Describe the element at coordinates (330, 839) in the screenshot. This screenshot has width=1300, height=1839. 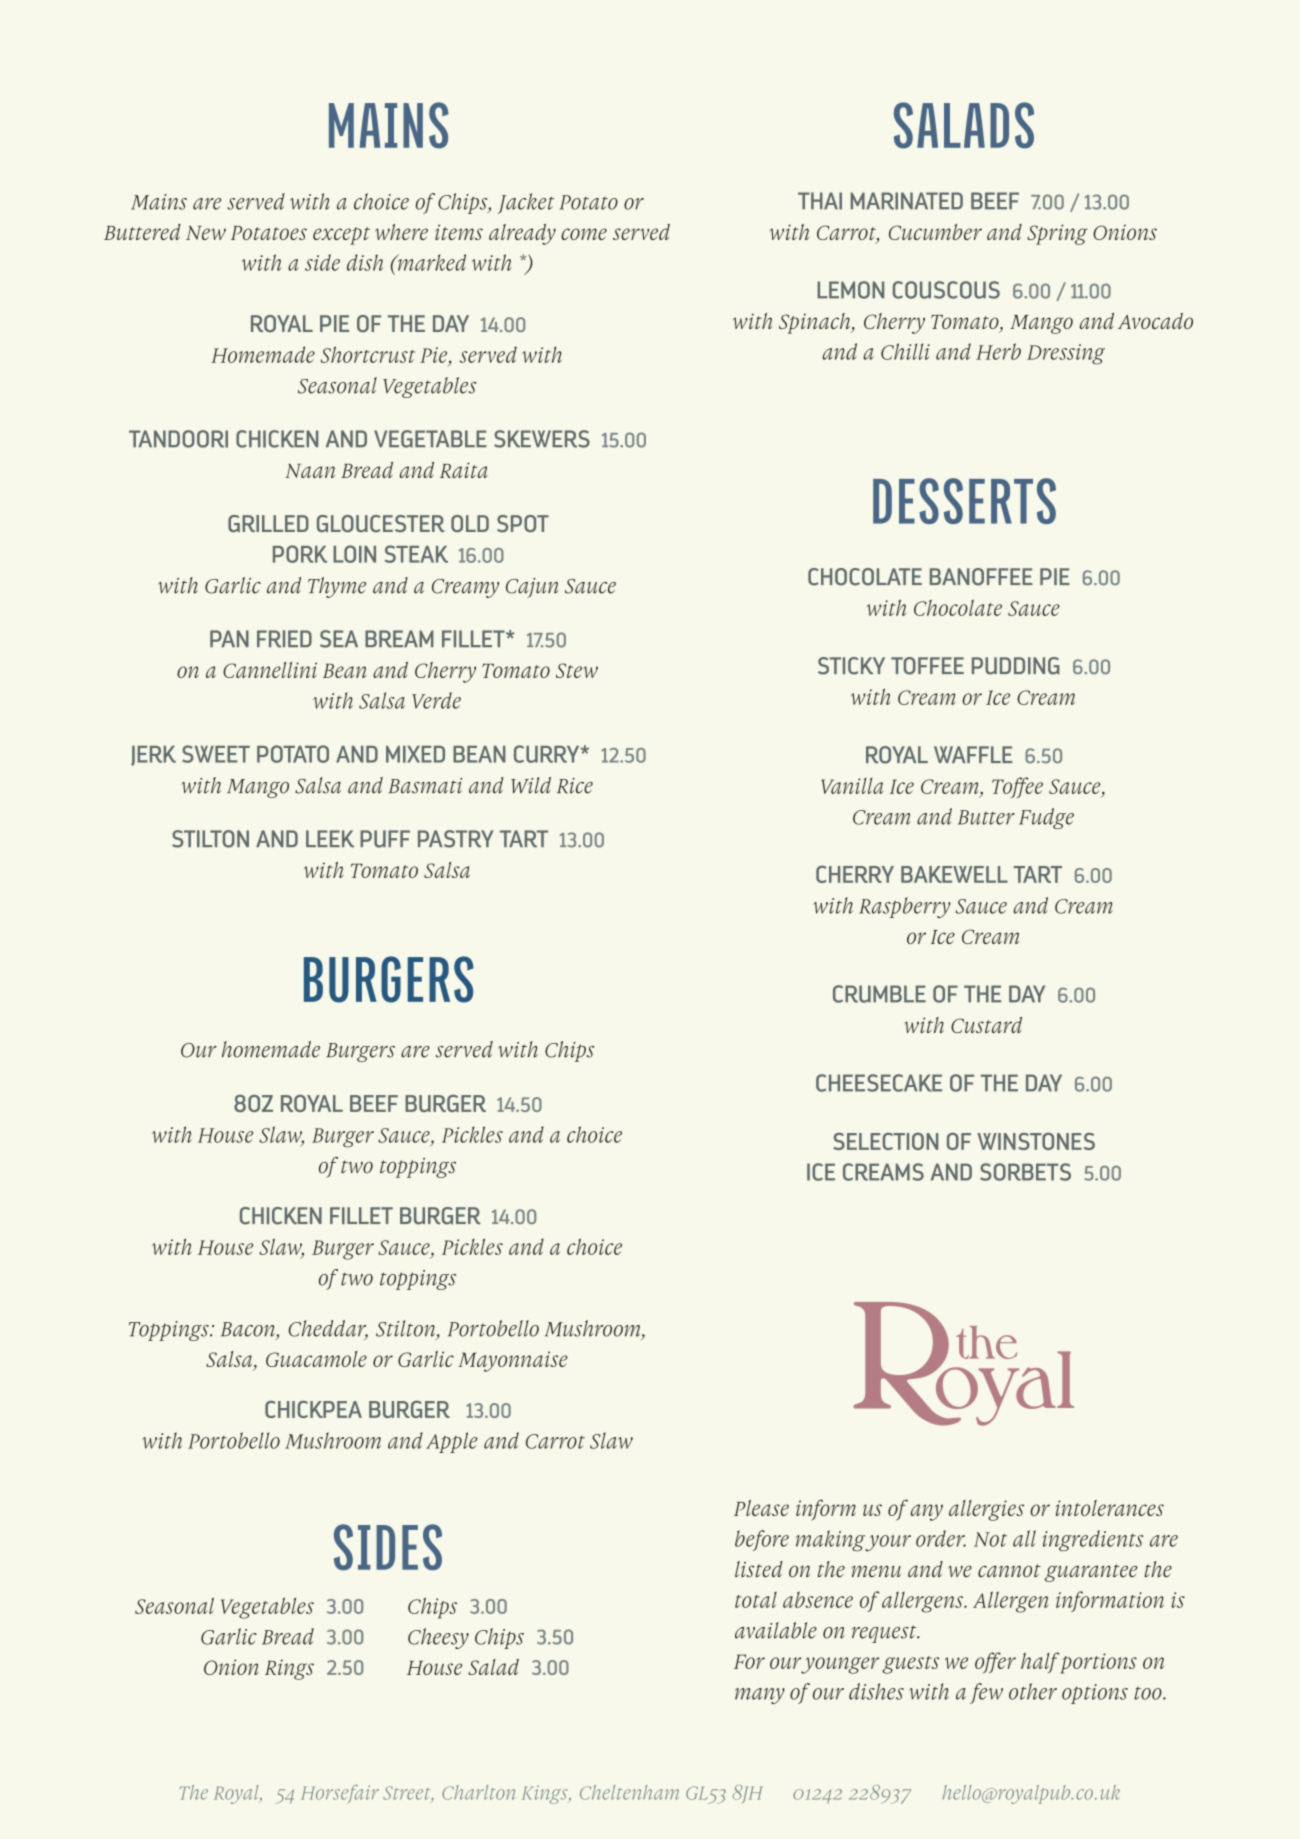
I see `LEEK` at that location.
